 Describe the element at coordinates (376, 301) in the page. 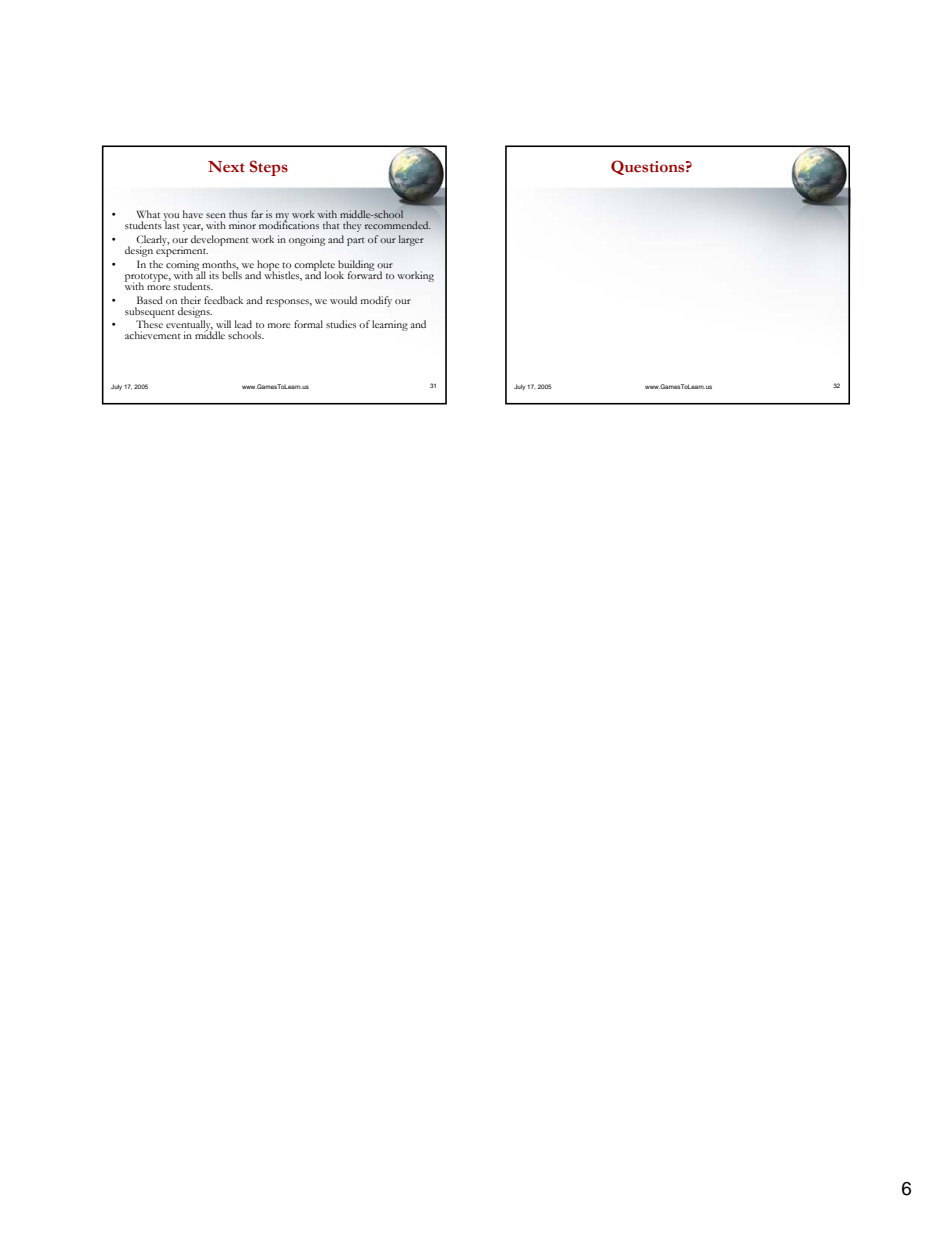

I see `modify` at that location.
